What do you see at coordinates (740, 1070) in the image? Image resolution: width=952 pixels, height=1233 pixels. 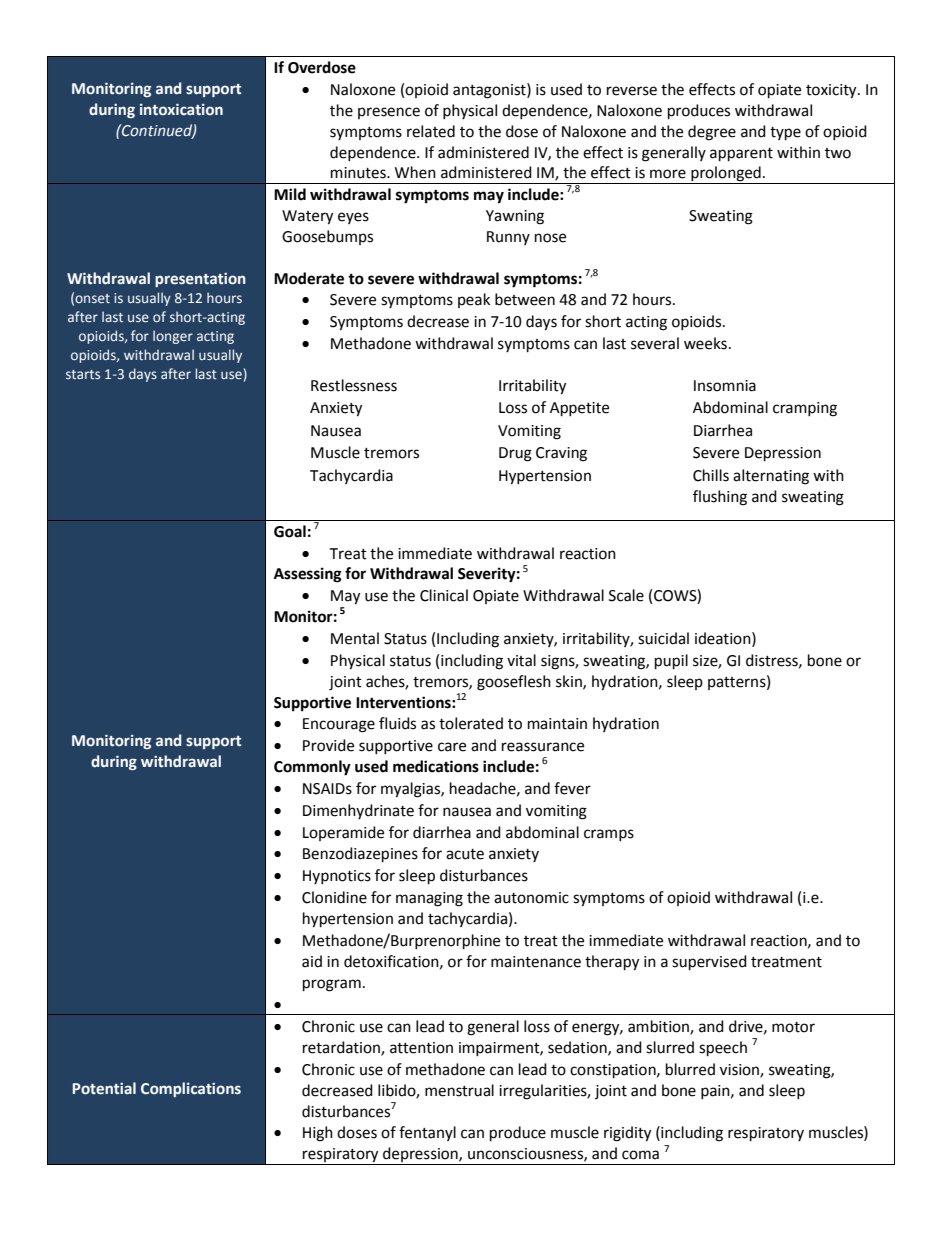 I see `vision` at bounding box center [740, 1070].
